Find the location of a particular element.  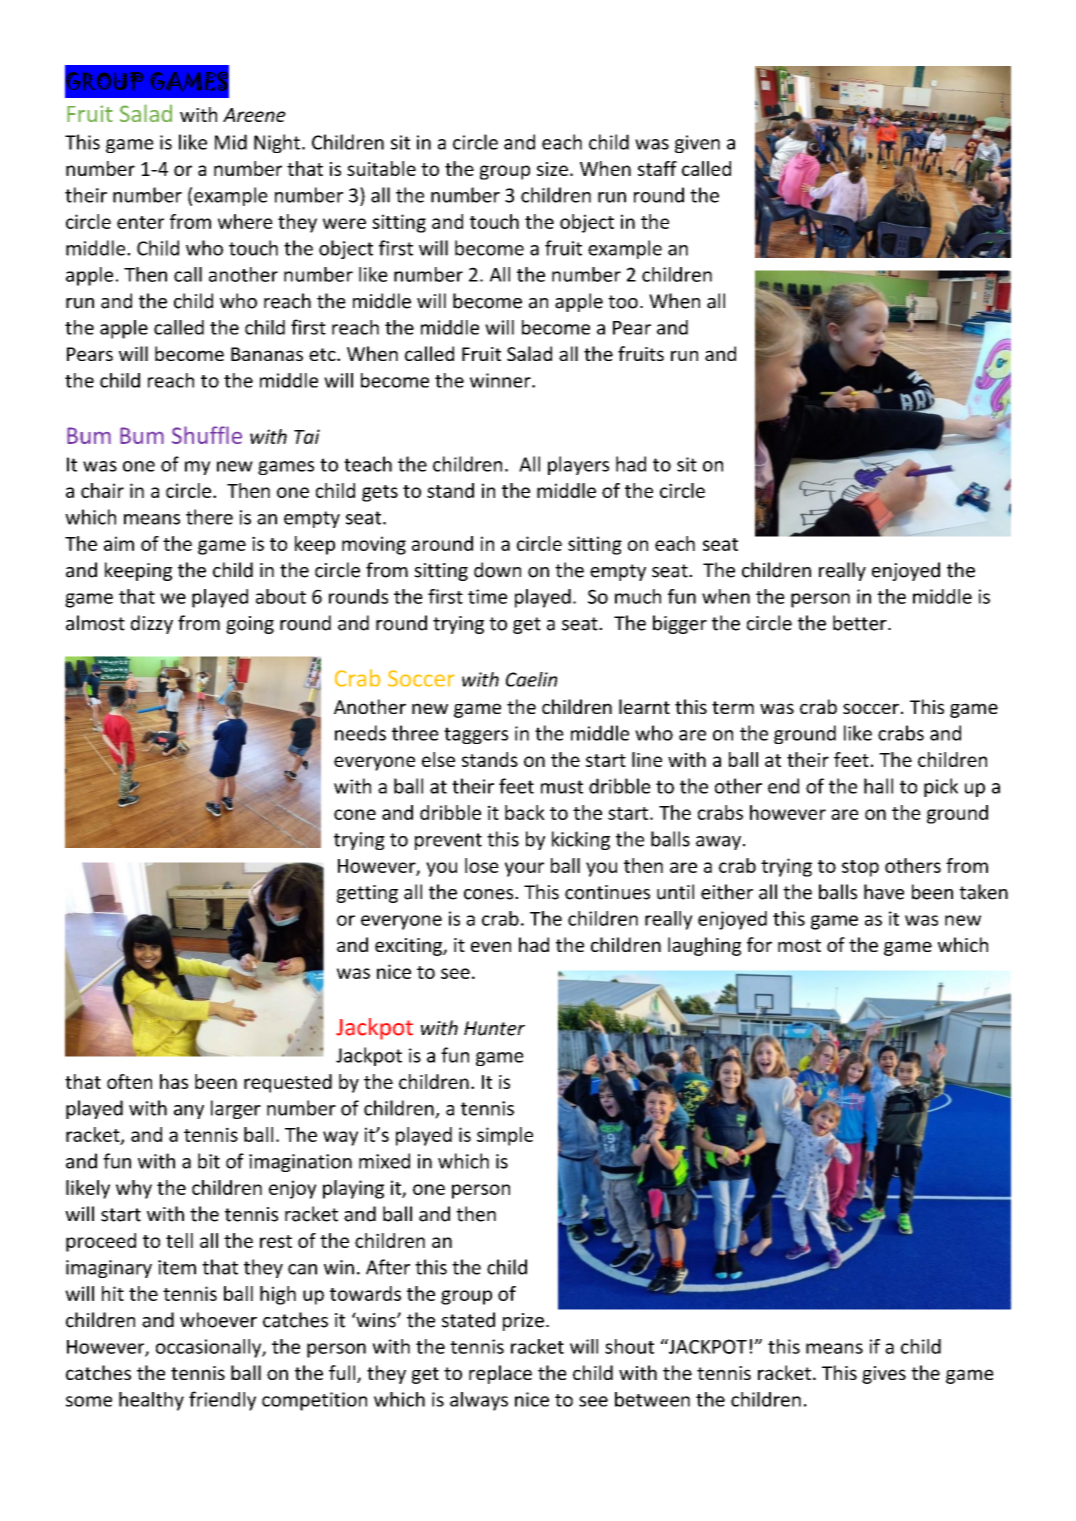

better is located at coordinates (861, 623).
